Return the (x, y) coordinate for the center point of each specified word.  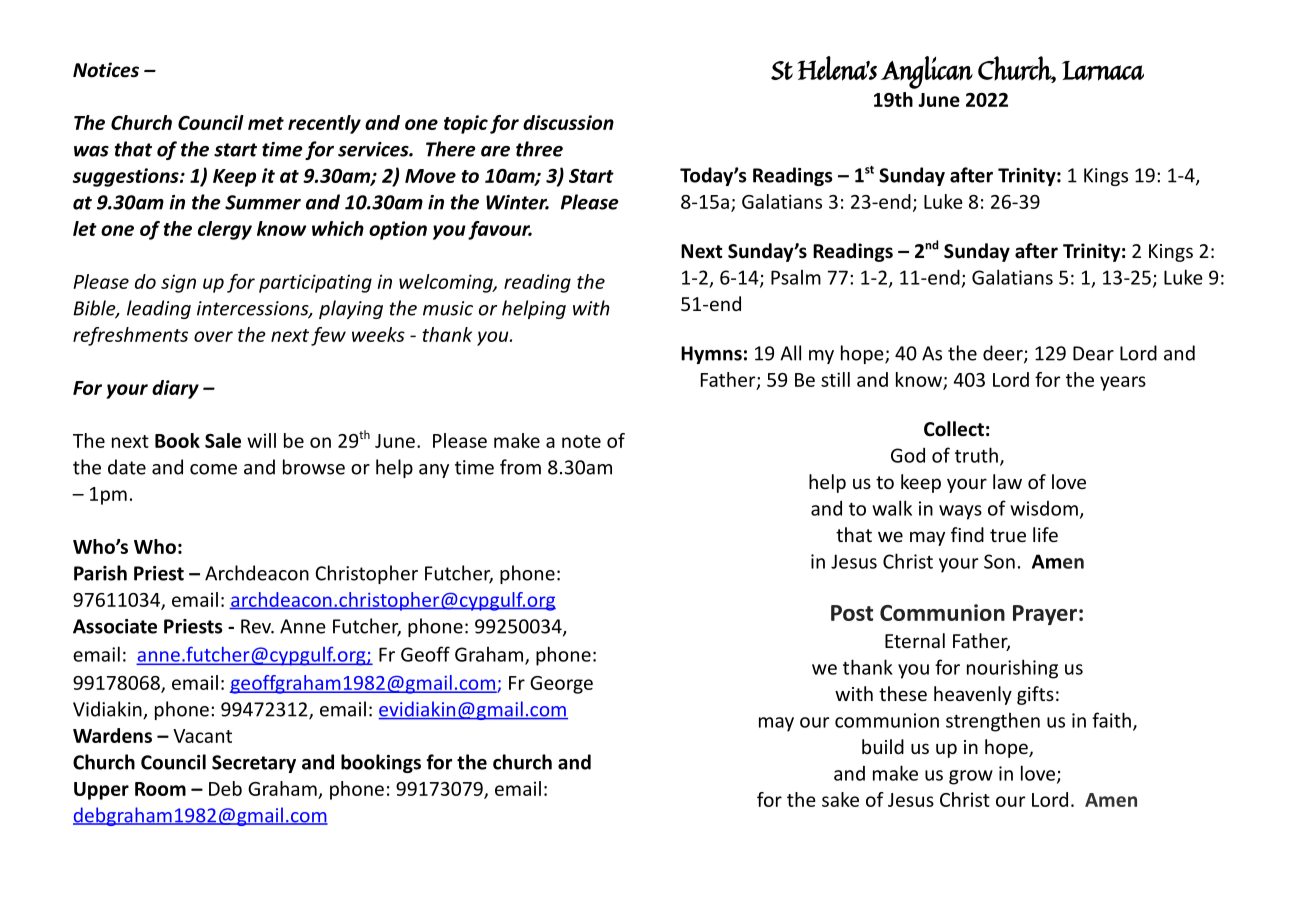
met (266, 123)
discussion (568, 122)
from (520, 467)
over (213, 336)
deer (1004, 354)
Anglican (927, 72)
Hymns (711, 355)
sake (840, 799)
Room (160, 789)
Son (999, 561)
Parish (100, 573)
